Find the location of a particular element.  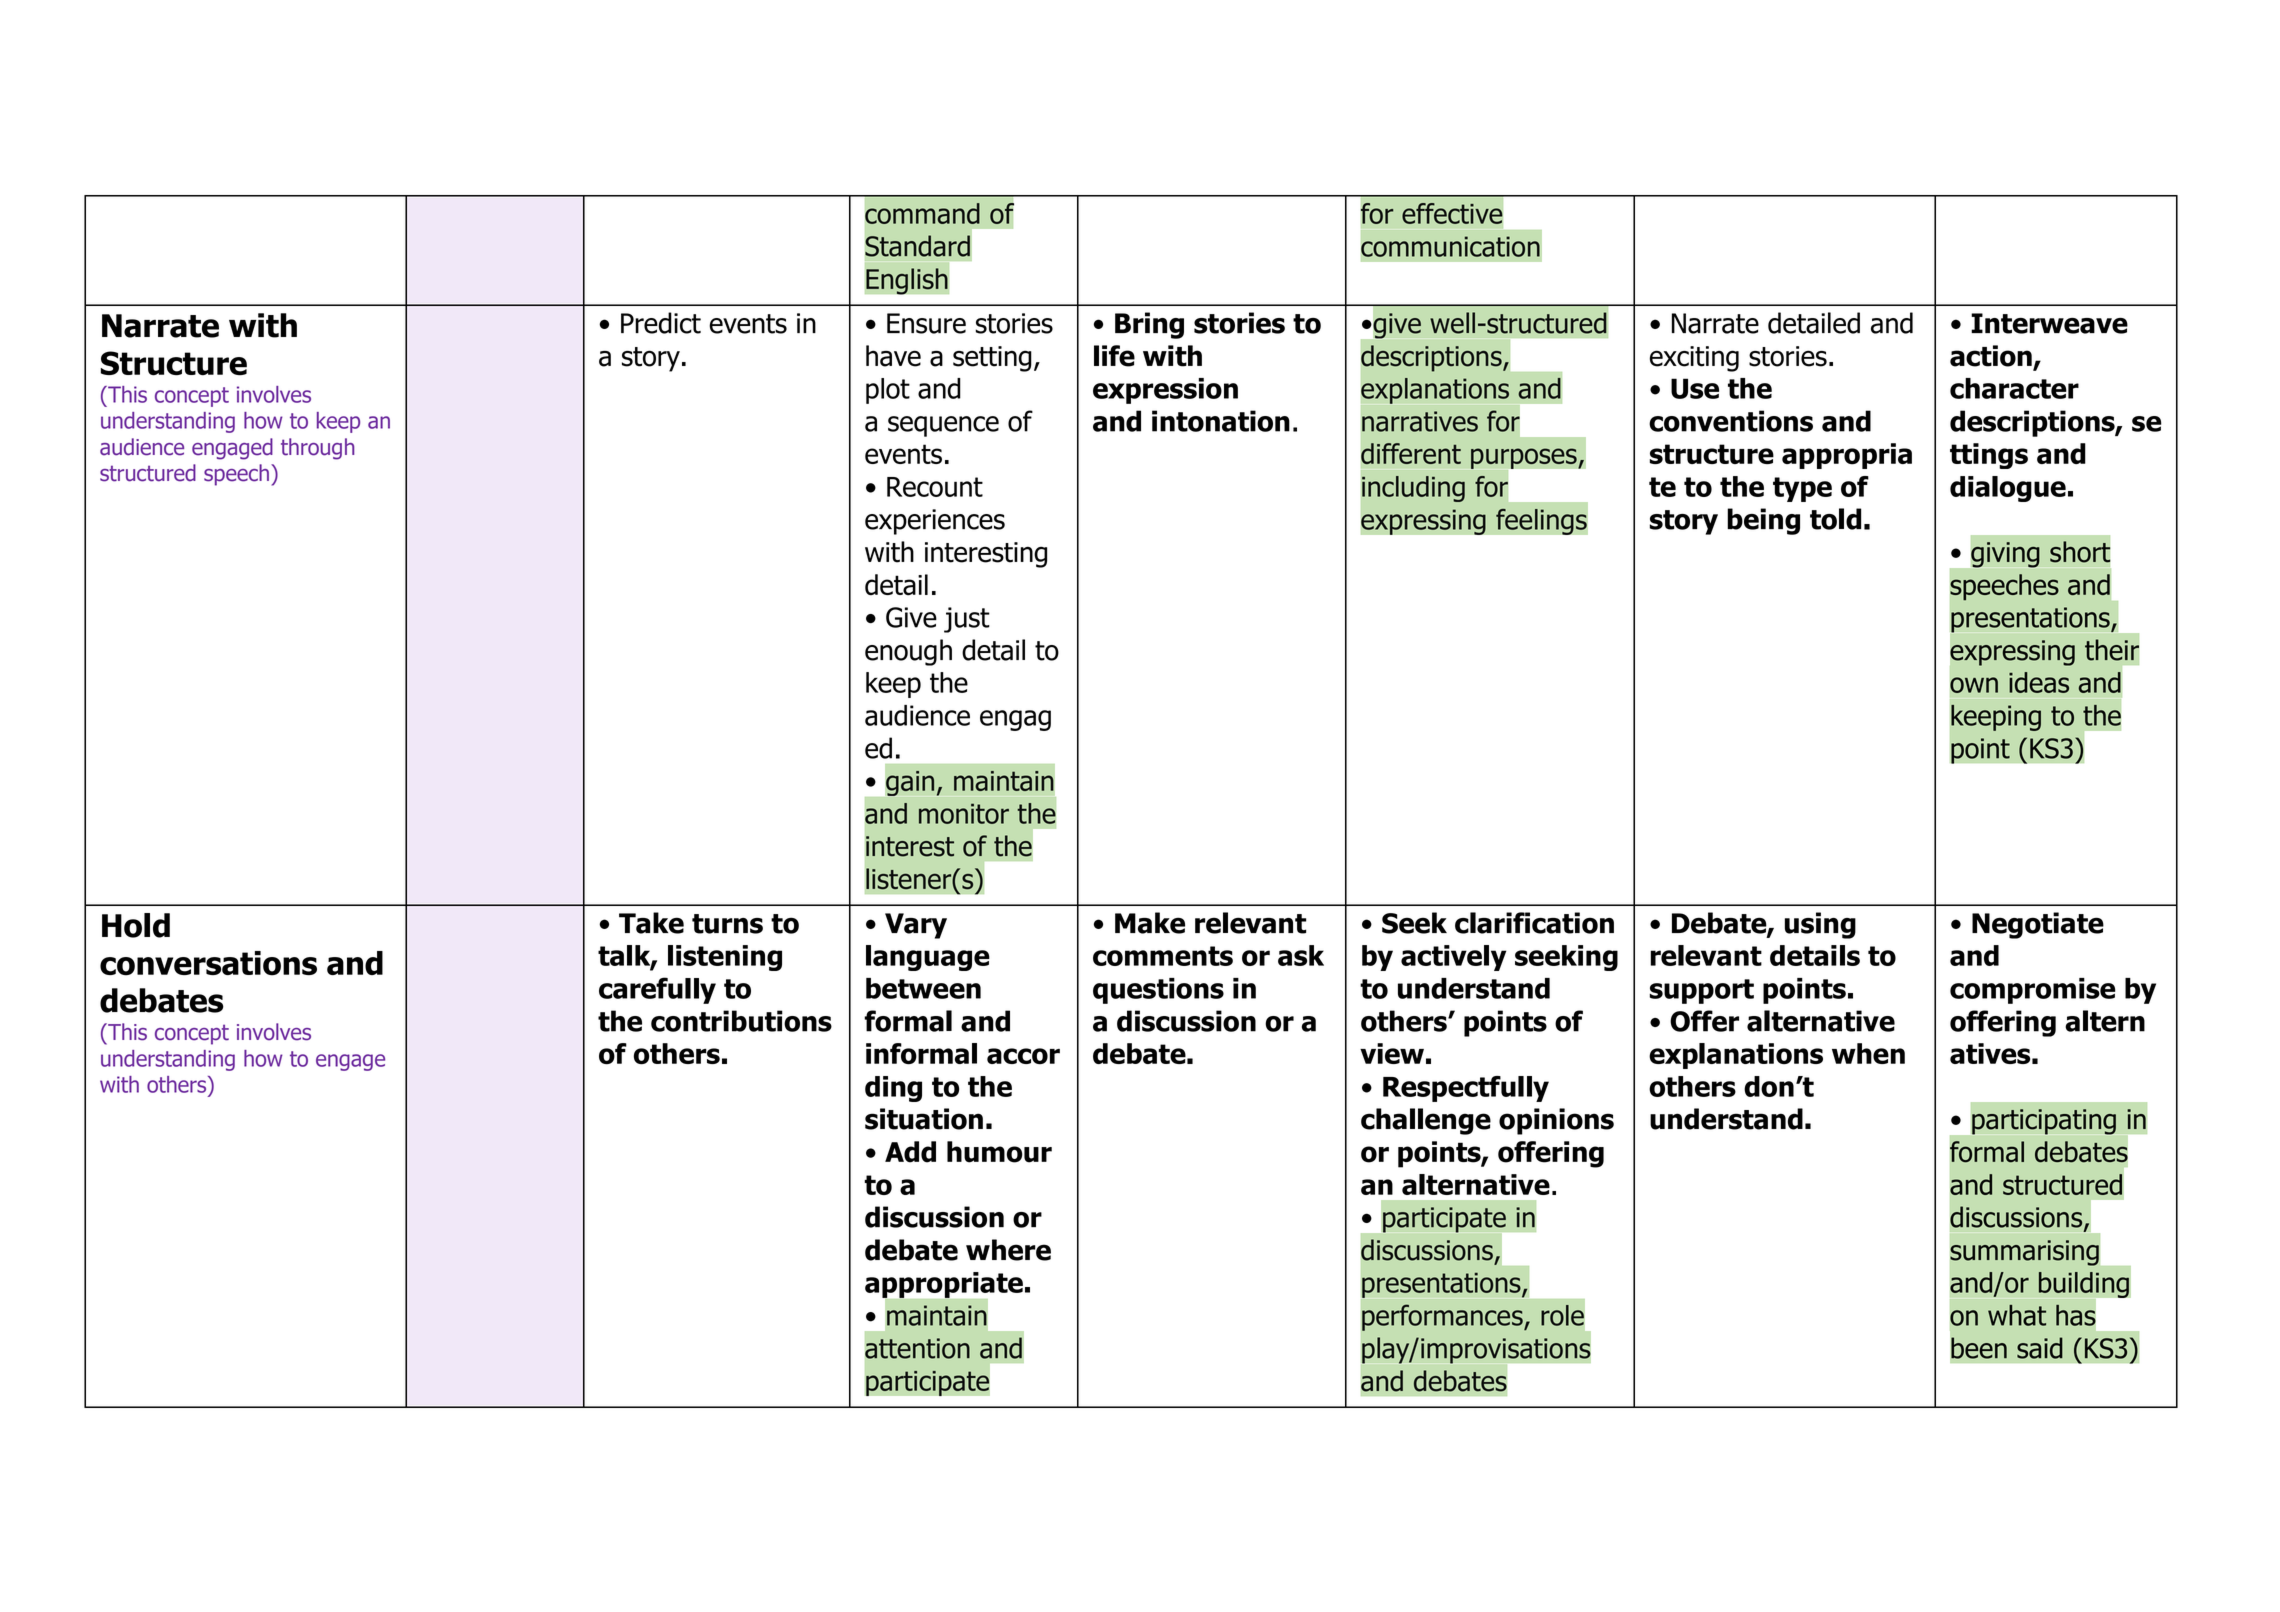

performances is located at coordinates (1443, 1317).
